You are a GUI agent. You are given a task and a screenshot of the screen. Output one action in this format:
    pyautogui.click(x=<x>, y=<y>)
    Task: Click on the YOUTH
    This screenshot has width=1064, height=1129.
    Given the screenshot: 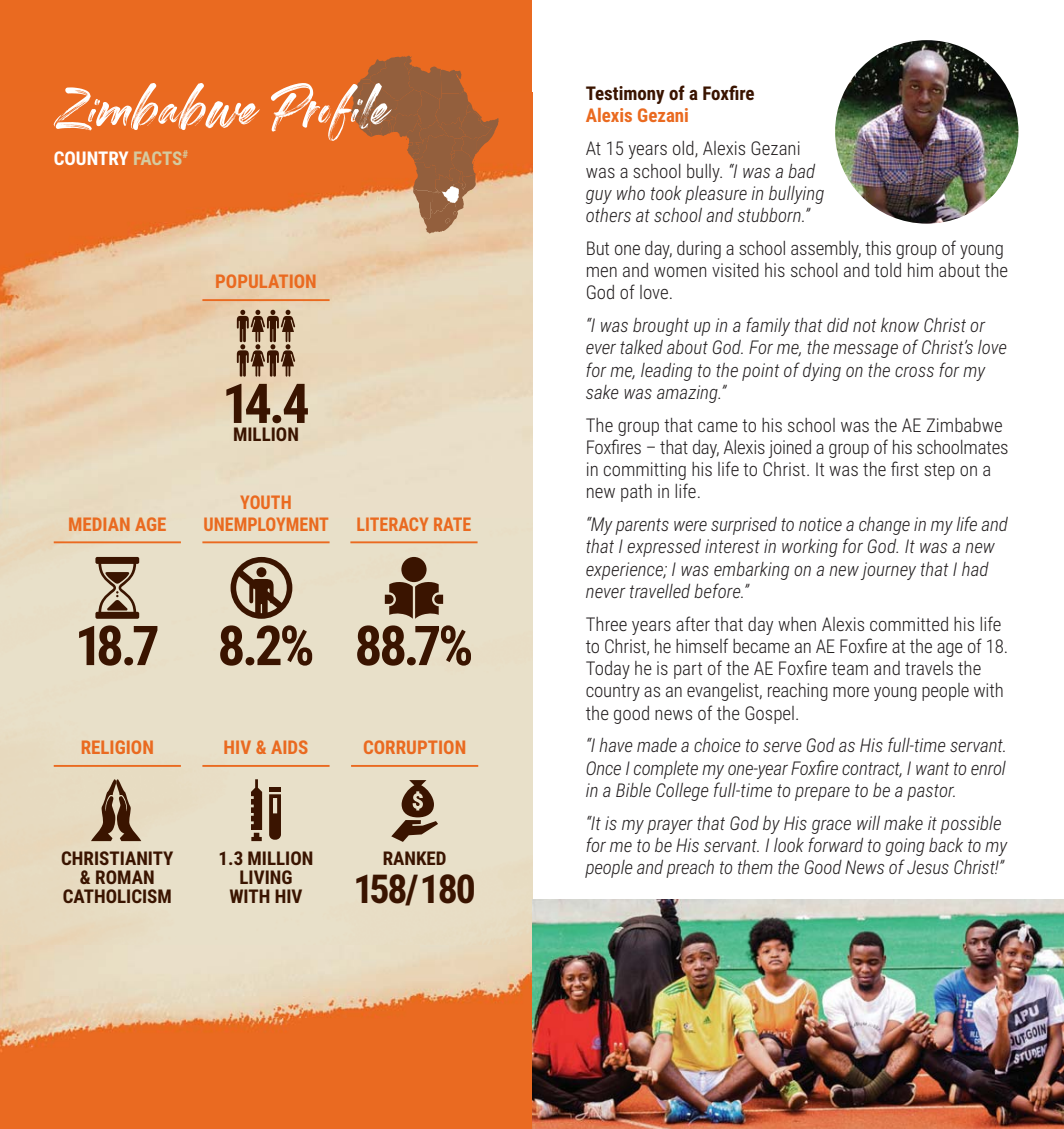 What is the action you would take?
    pyautogui.click(x=265, y=502)
